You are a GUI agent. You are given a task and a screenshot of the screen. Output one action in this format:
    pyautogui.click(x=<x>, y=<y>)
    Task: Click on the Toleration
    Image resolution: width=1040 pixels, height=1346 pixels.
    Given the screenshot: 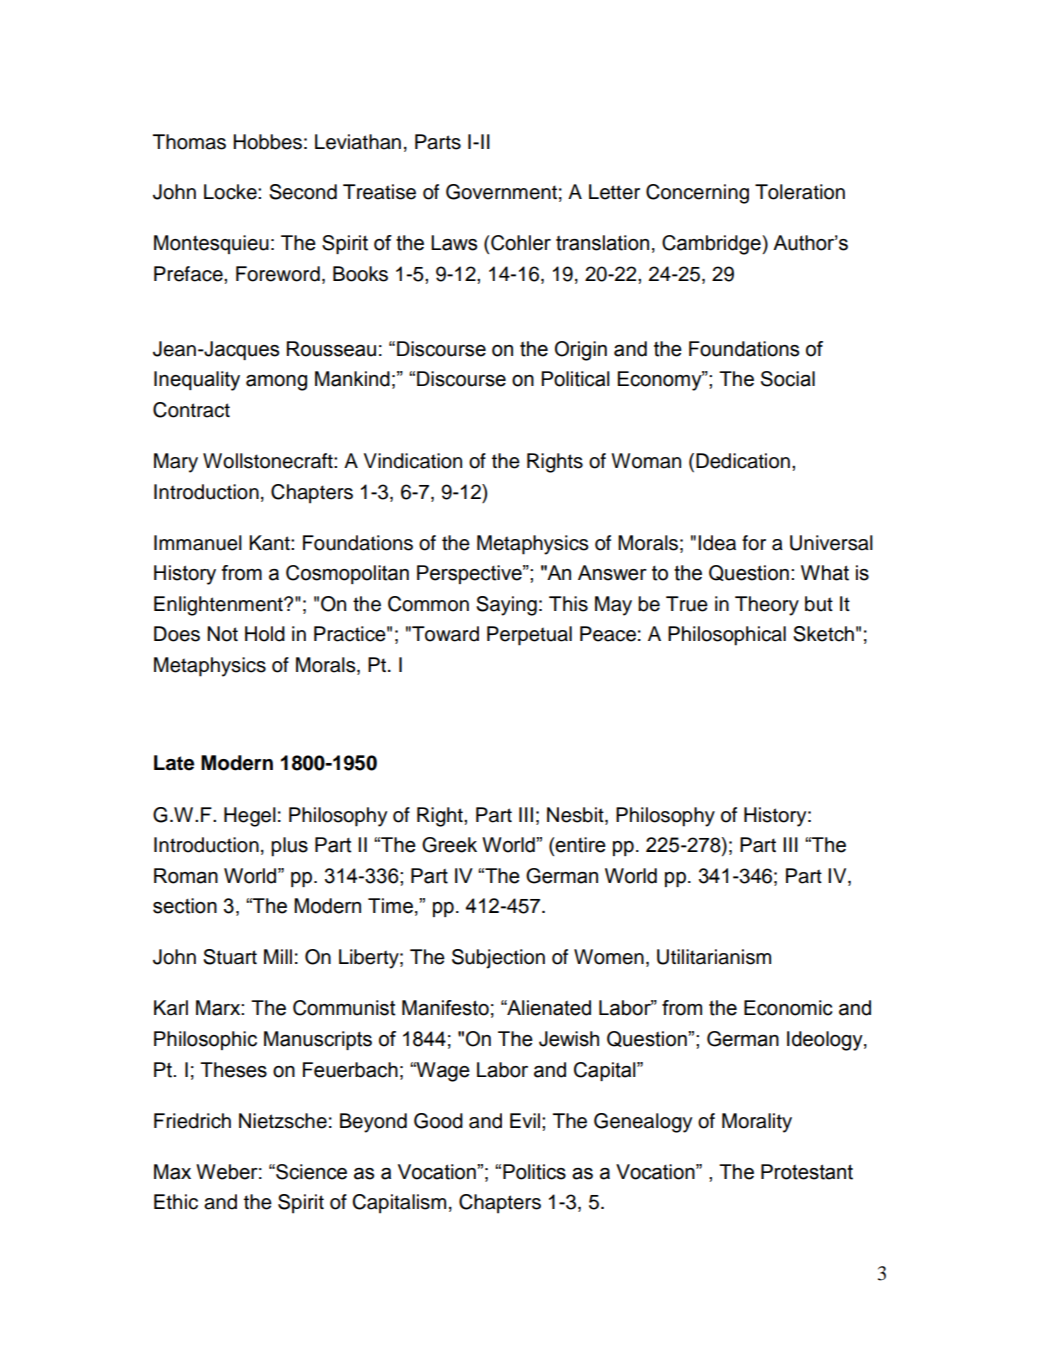 What is the action you would take?
    pyautogui.click(x=800, y=192)
